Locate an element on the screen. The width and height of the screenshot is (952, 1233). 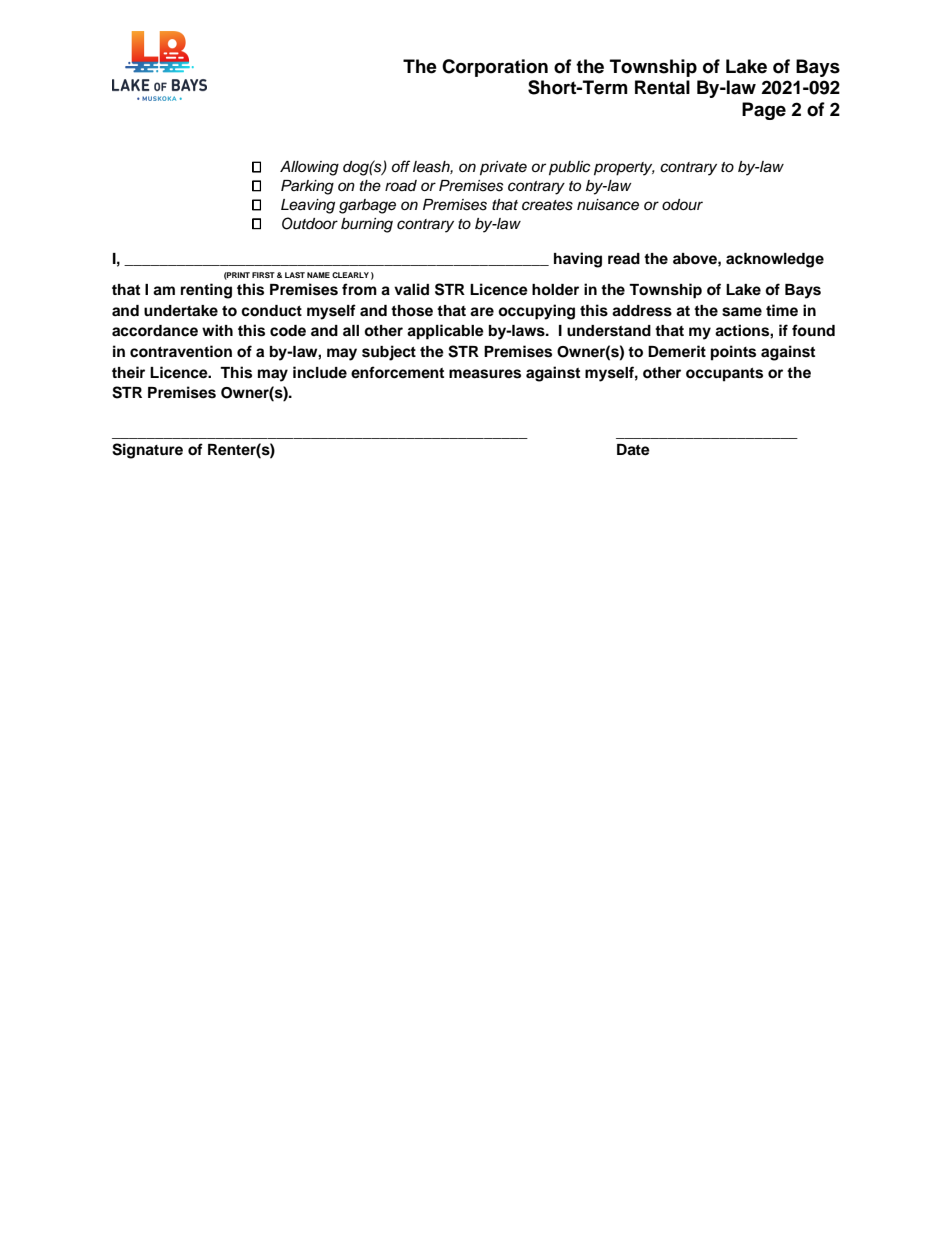
FIRST is located at coordinates (263, 275).
